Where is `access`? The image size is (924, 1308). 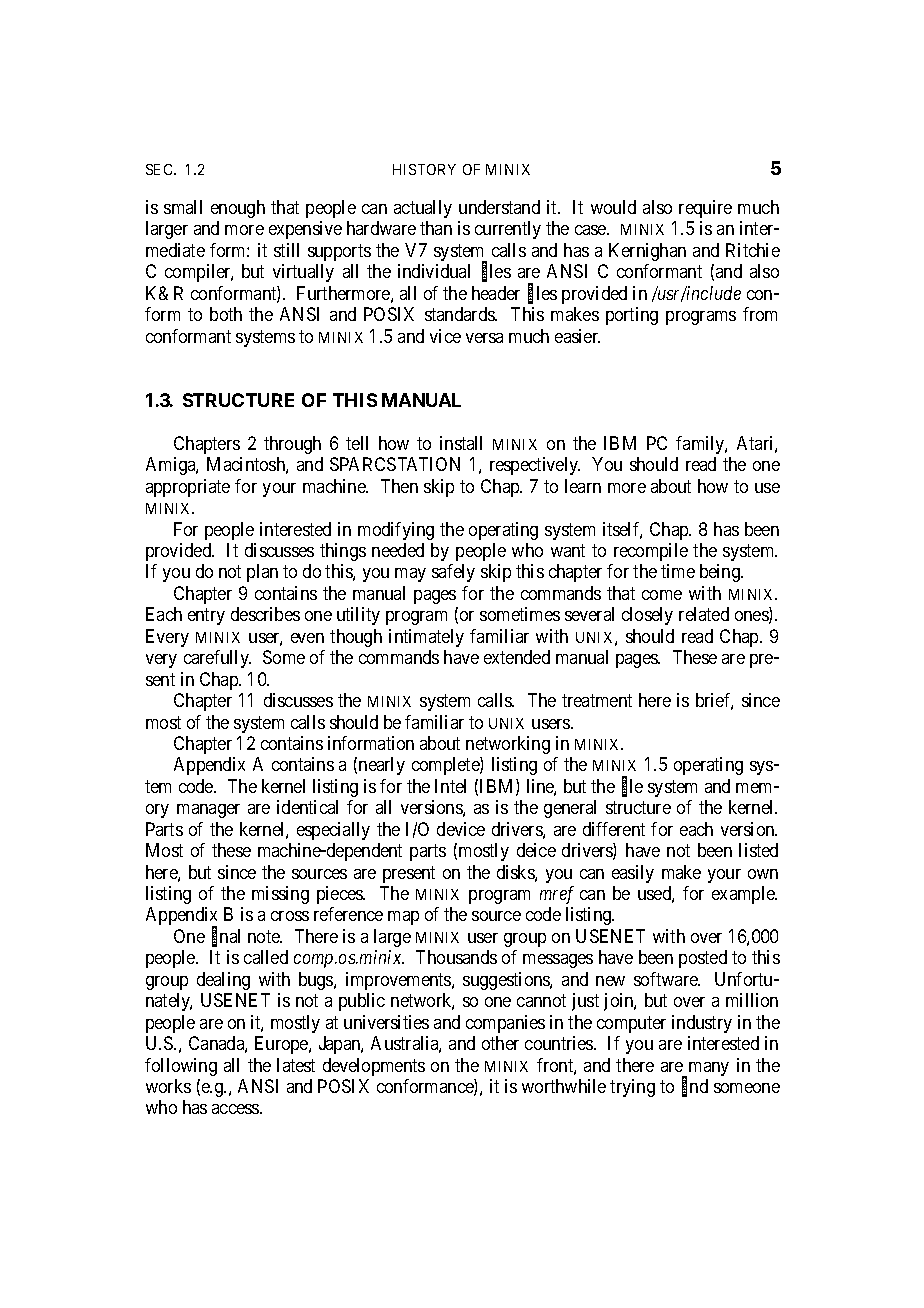 access is located at coordinates (236, 1109).
